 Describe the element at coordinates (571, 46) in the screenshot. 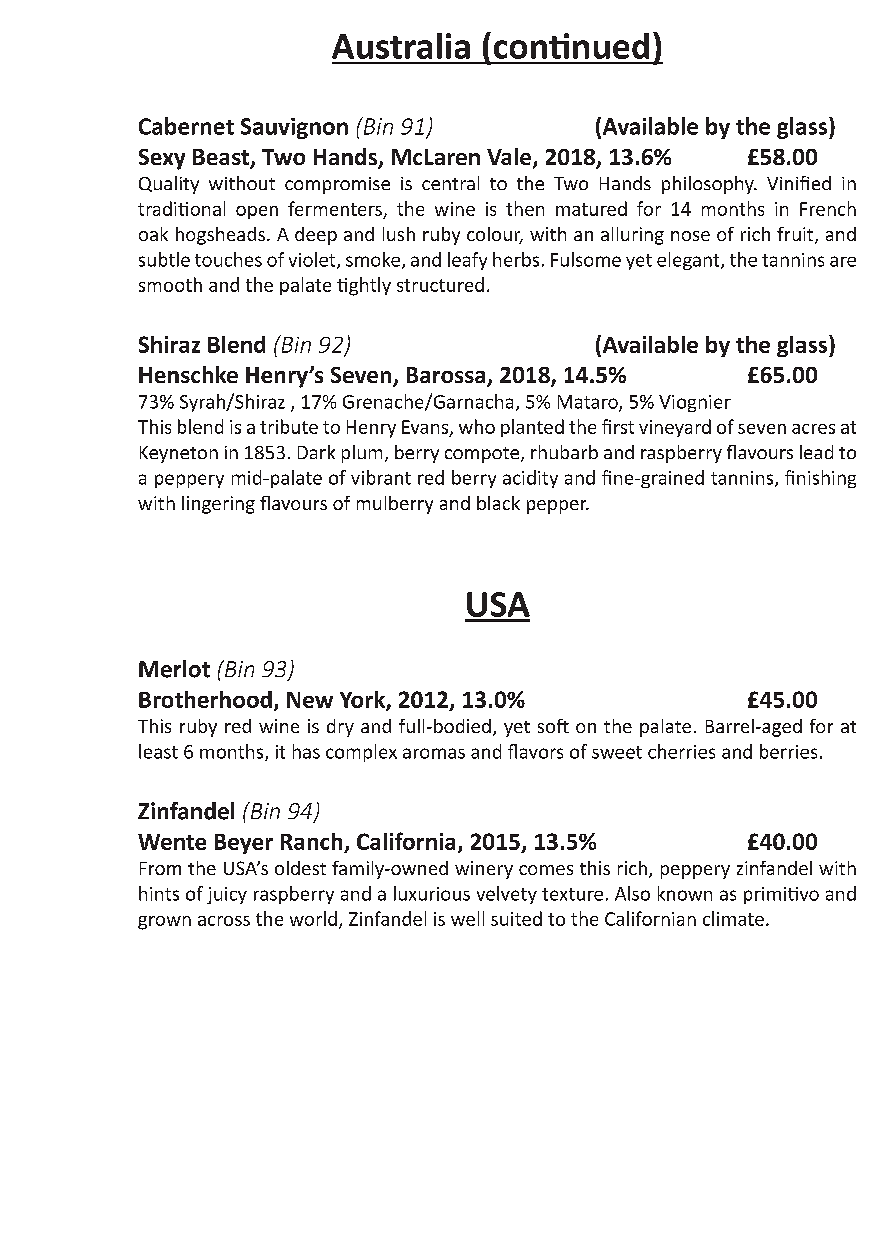

I see `continued` at that location.
